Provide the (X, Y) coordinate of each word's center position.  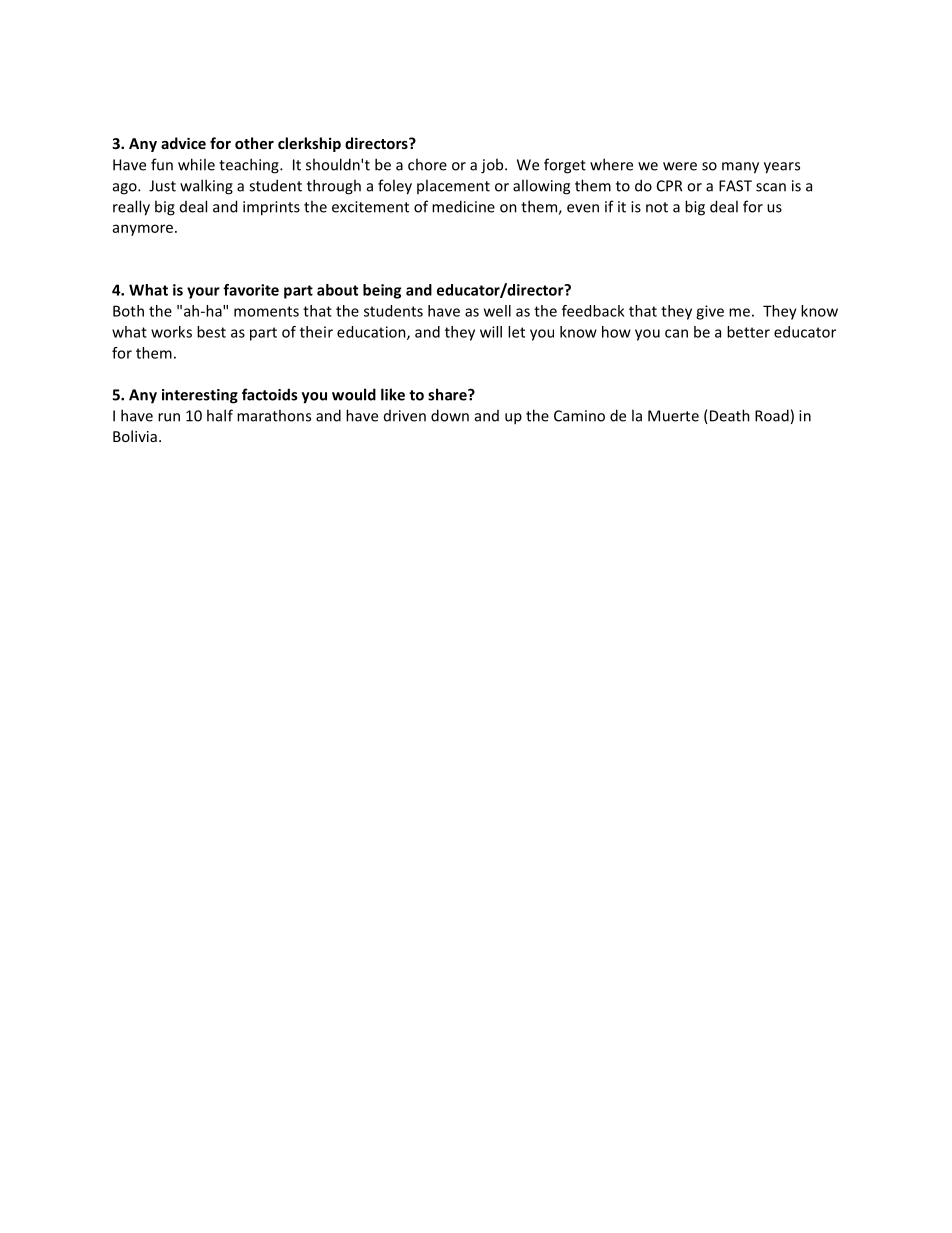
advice (183, 143)
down (450, 415)
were (680, 166)
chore (427, 164)
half (220, 415)
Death (728, 416)
